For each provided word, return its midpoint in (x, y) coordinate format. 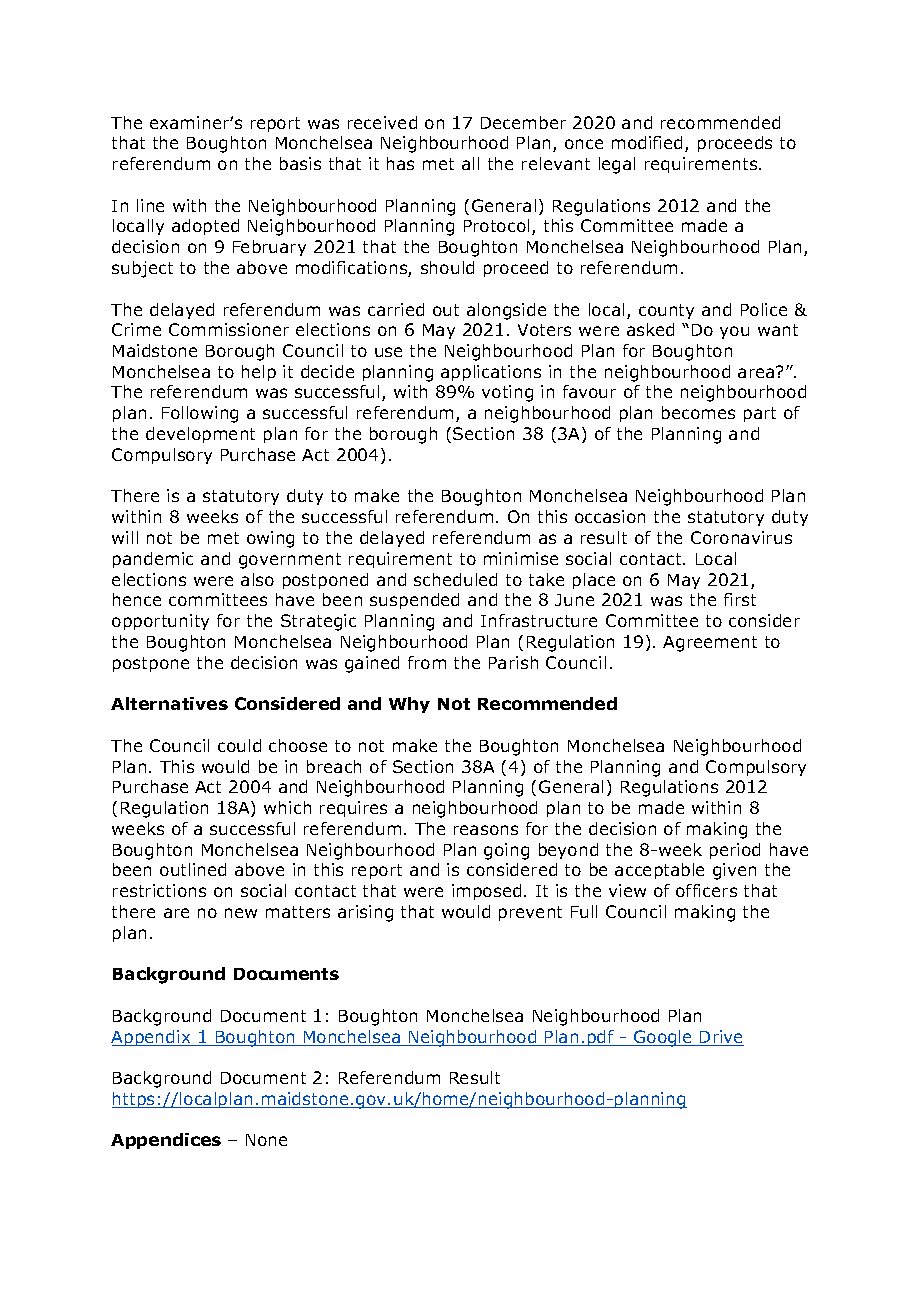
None (266, 1140)
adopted (205, 227)
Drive (721, 1038)
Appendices (166, 1141)
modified (647, 142)
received (382, 122)
